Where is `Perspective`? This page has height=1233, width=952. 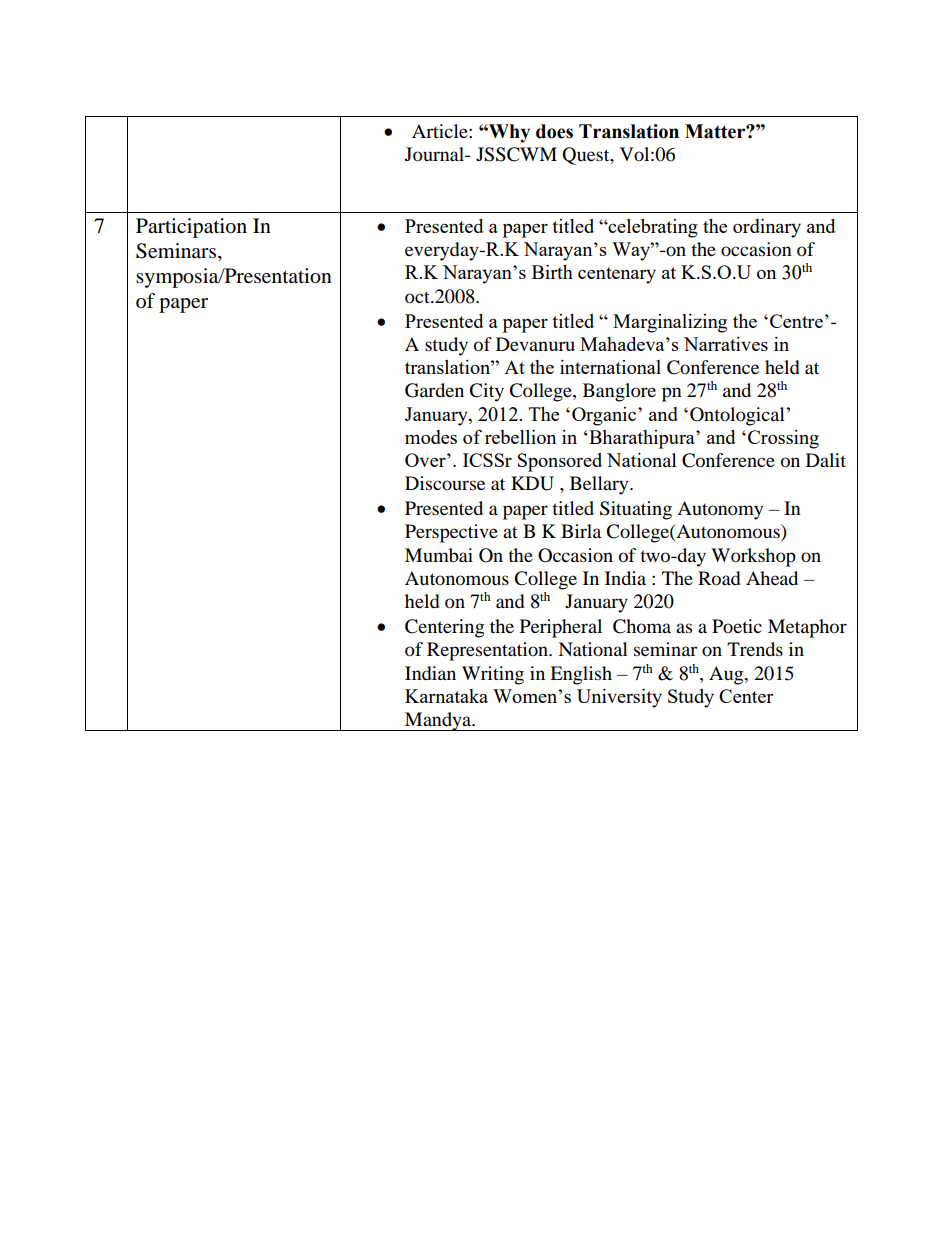 Perspective is located at coordinates (451, 533).
